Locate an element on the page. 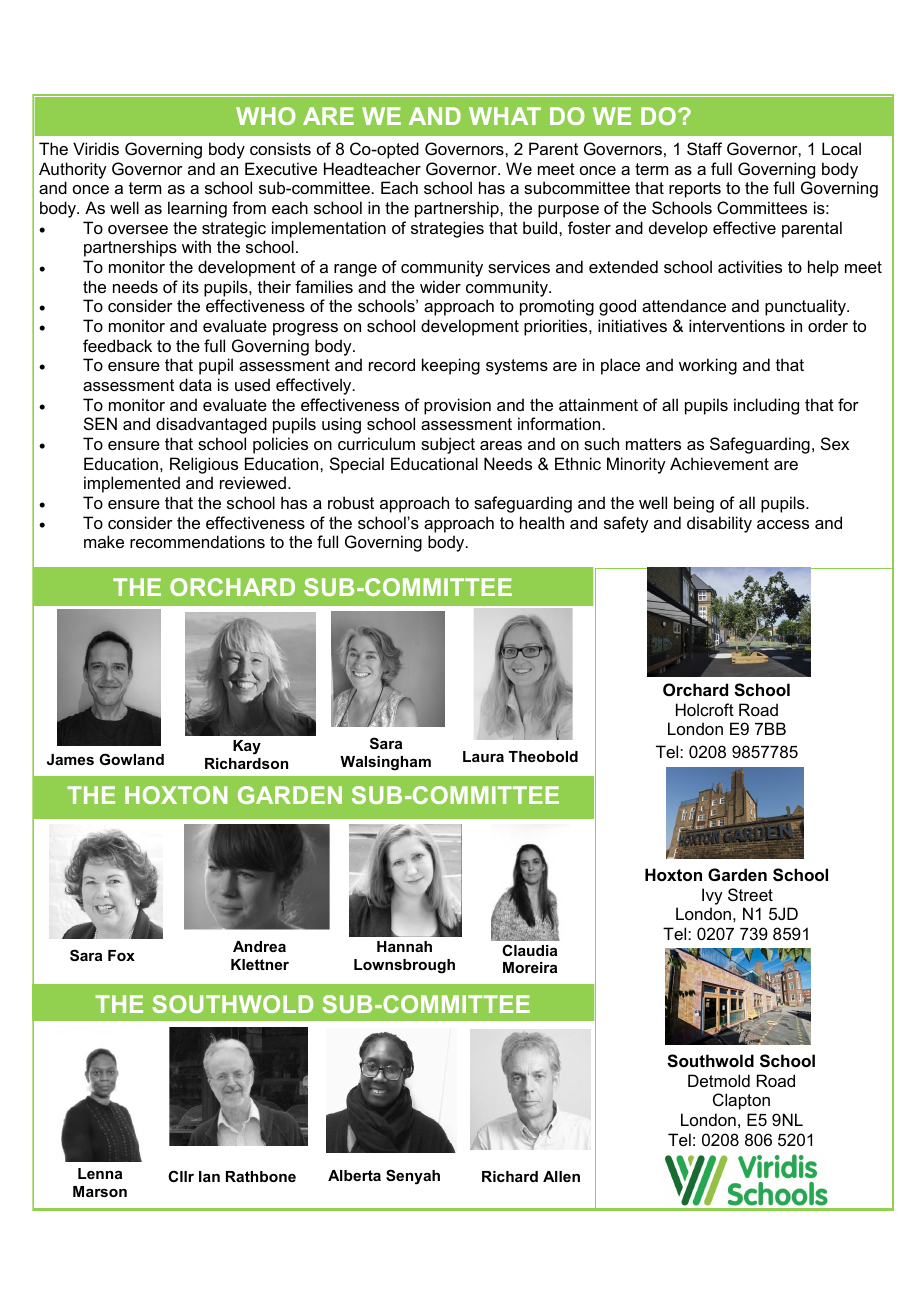 This page has width=924, height=1308. Viridis is located at coordinates (96, 148).
